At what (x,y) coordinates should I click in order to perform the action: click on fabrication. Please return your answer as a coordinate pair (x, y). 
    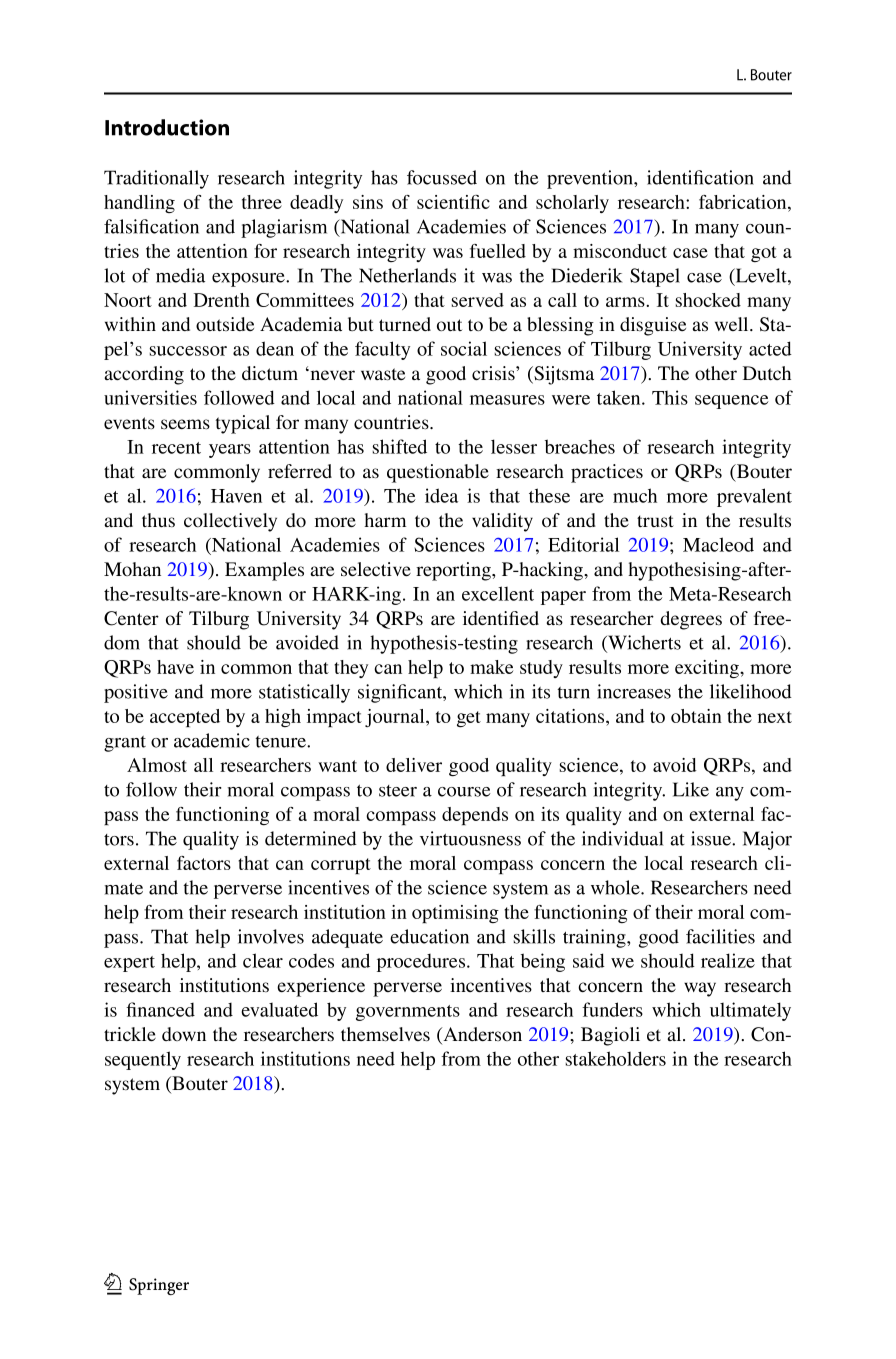
    Looking at the image, I should click on (744, 202).
